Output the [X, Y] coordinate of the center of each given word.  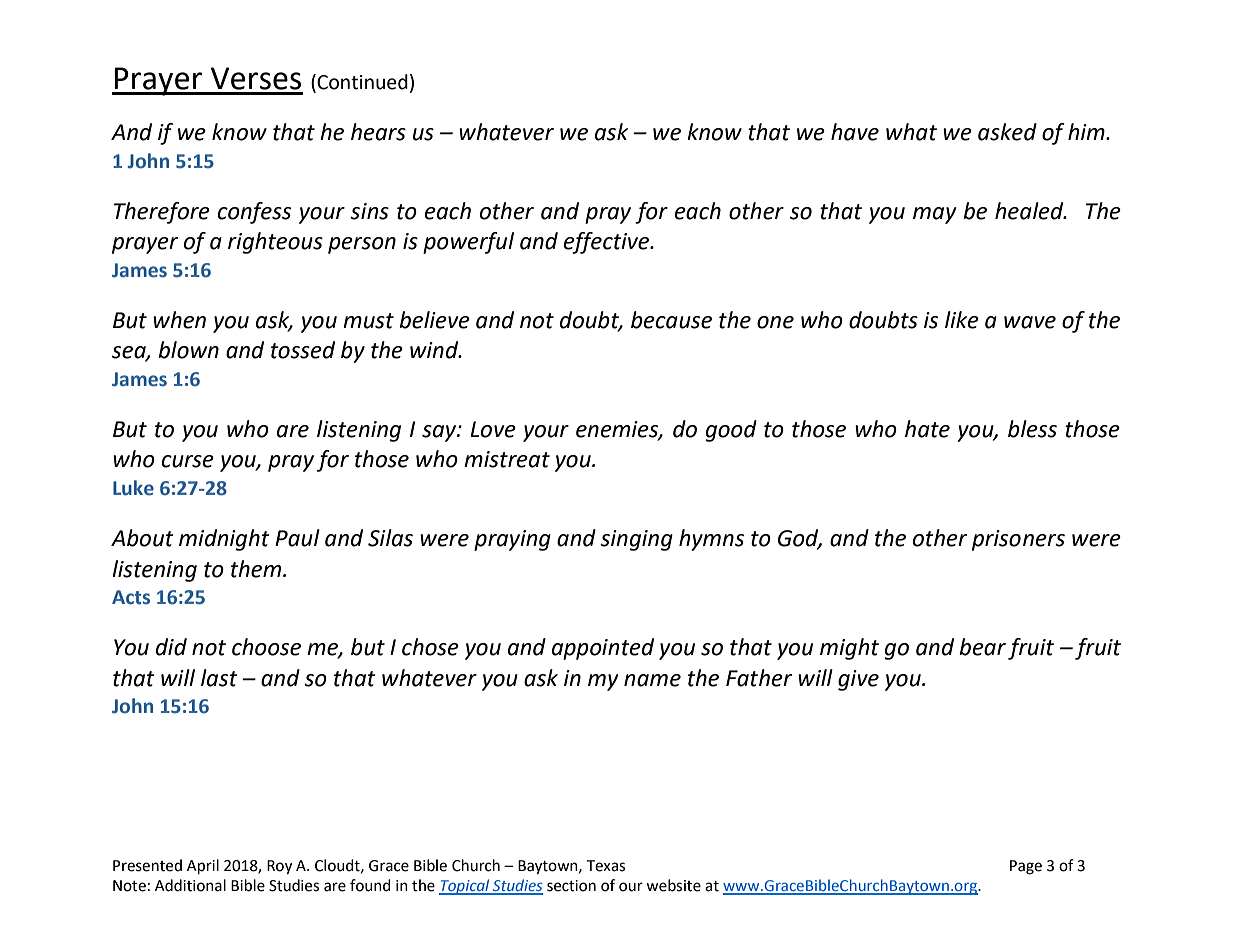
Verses [256, 78]
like [962, 320]
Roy [279, 867]
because [671, 320]
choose [266, 647]
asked [1007, 132]
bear [982, 647]
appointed [603, 649]
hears [378, 132]
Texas [605, 866]
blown [188, 350]
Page [1026, 867]
